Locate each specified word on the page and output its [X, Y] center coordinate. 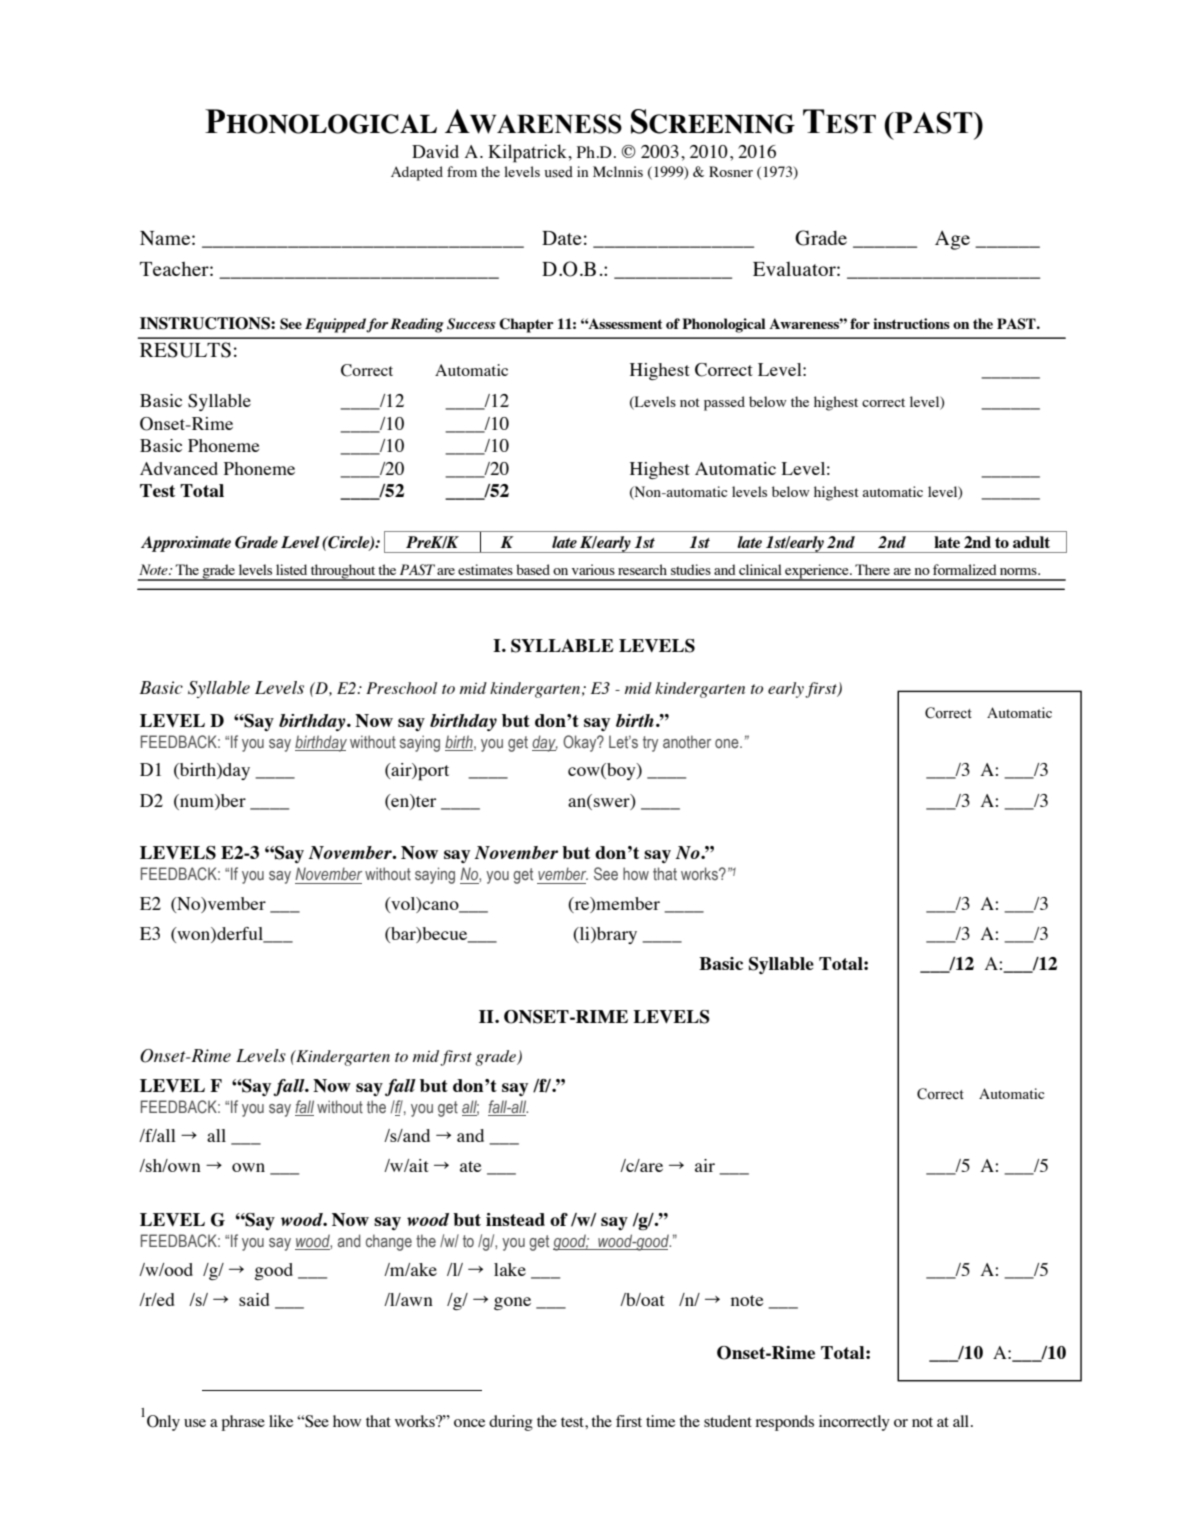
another [687, 741]
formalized [965, 569]
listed [291, 569]
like [281, 1421]
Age [952, 240]
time [660, 1421]
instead [515, 1219]
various [593, 569]
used [558, 172]
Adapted [417, 173]
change [389, 1242]
